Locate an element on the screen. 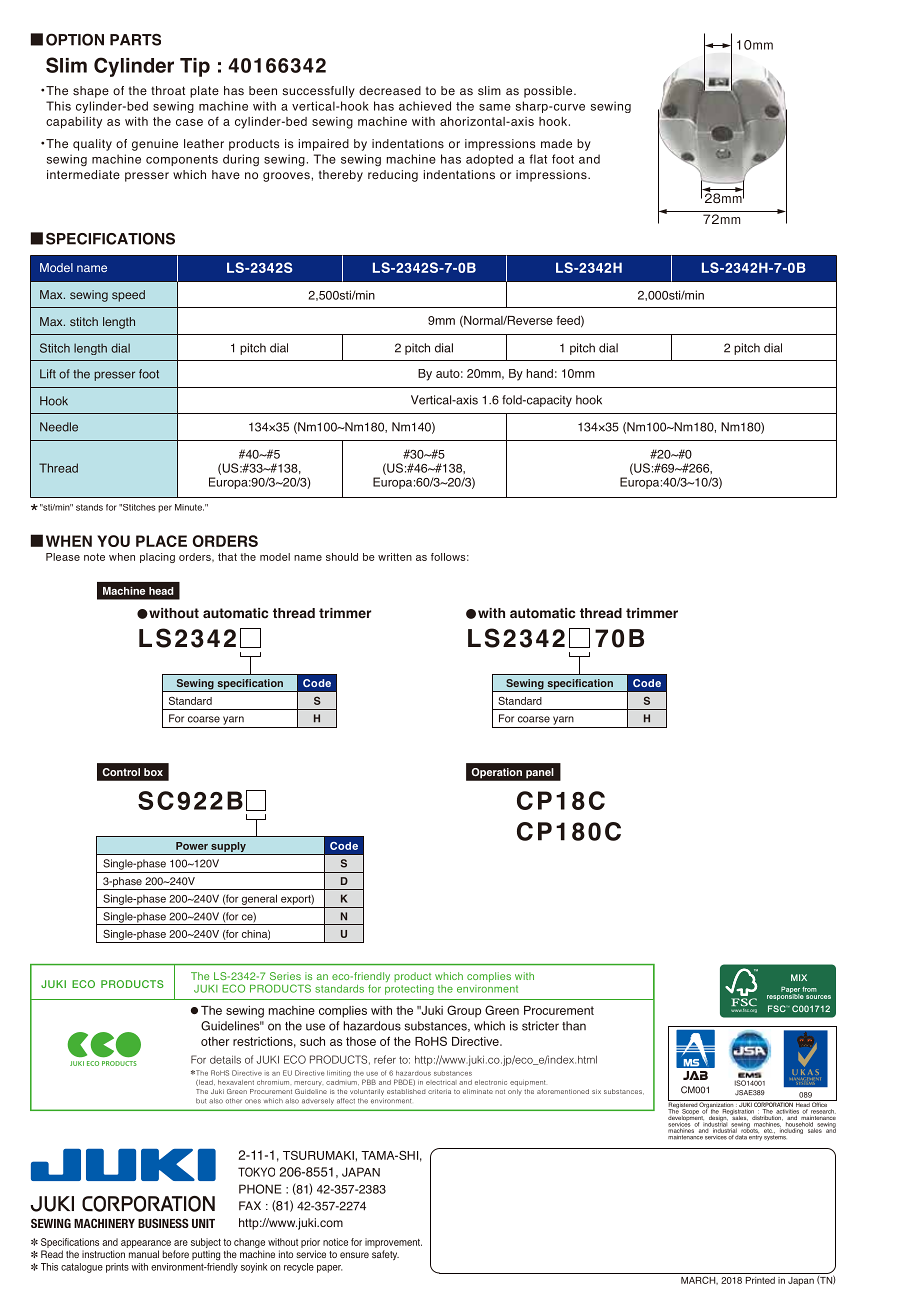  throat is located at coordinates (168, 90).
